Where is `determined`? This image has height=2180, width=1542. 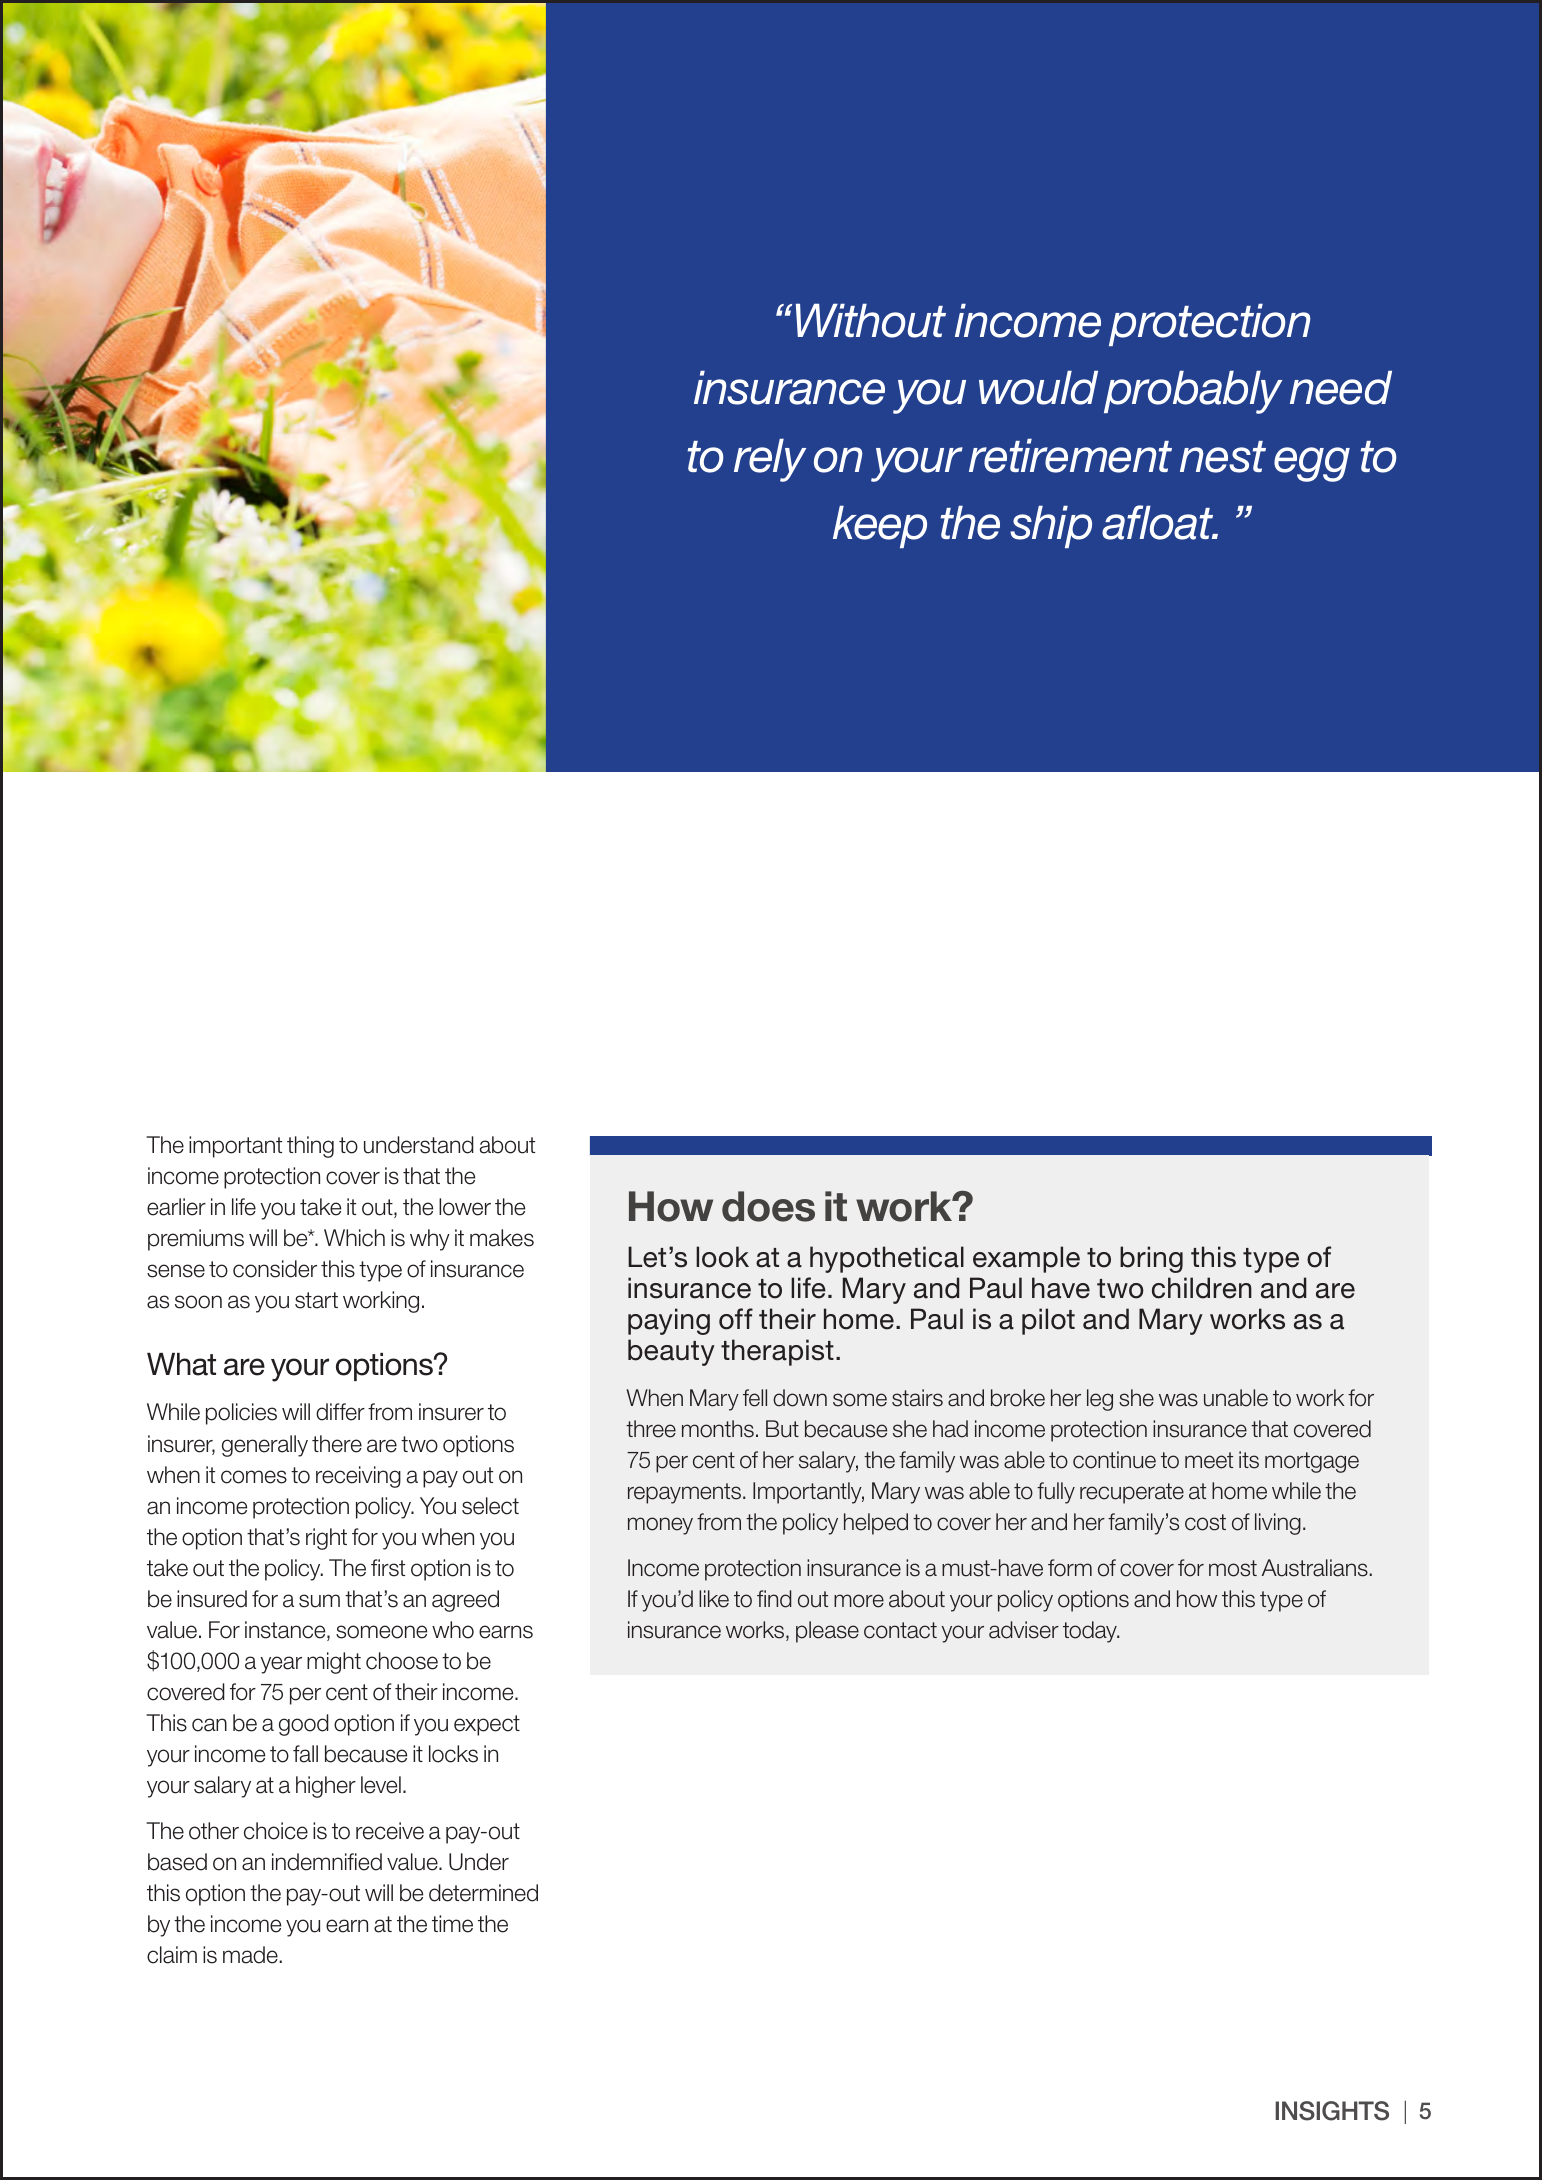 determined is located at coordinates (483, 1893).
